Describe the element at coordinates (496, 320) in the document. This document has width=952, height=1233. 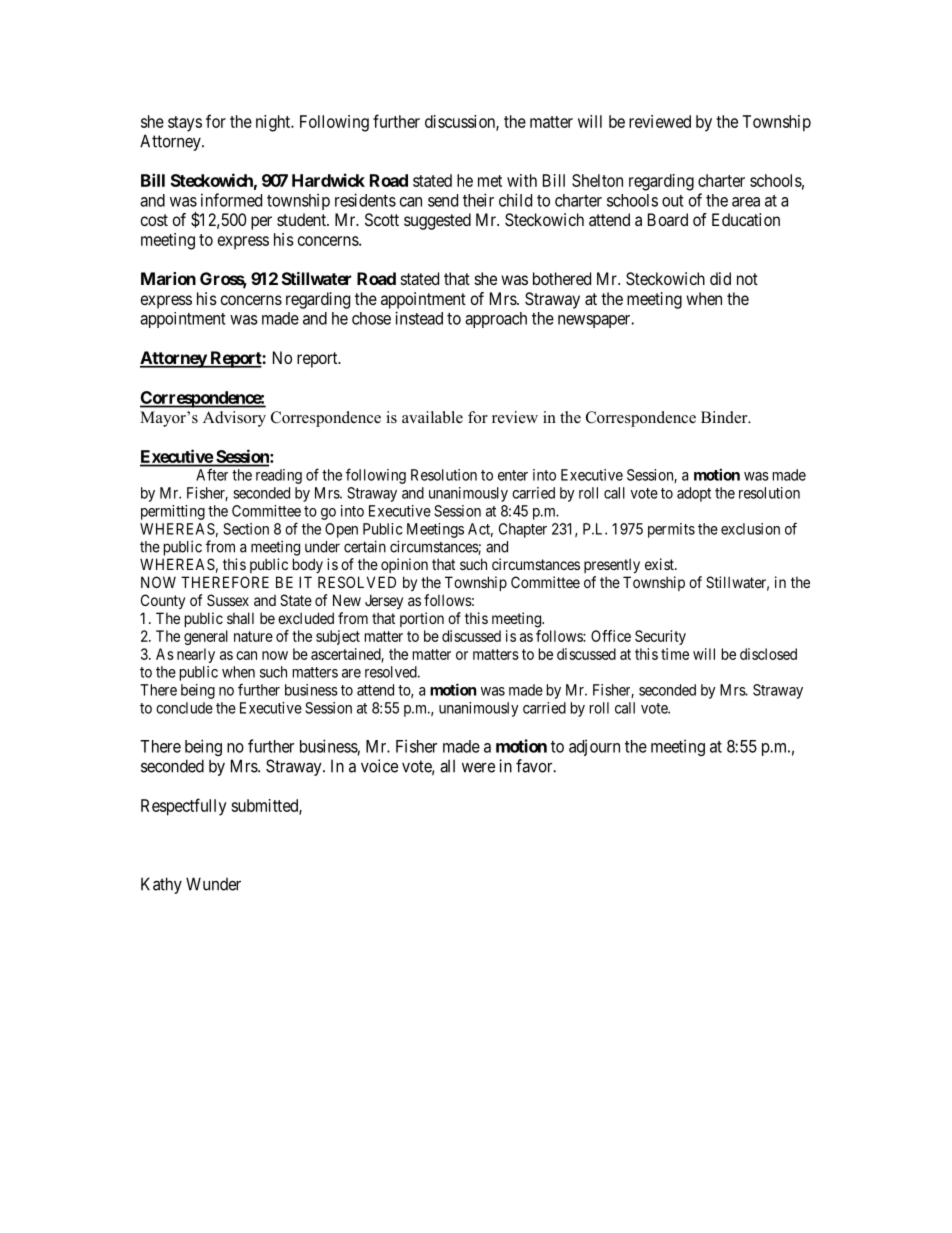
I see `approach` at that location.
